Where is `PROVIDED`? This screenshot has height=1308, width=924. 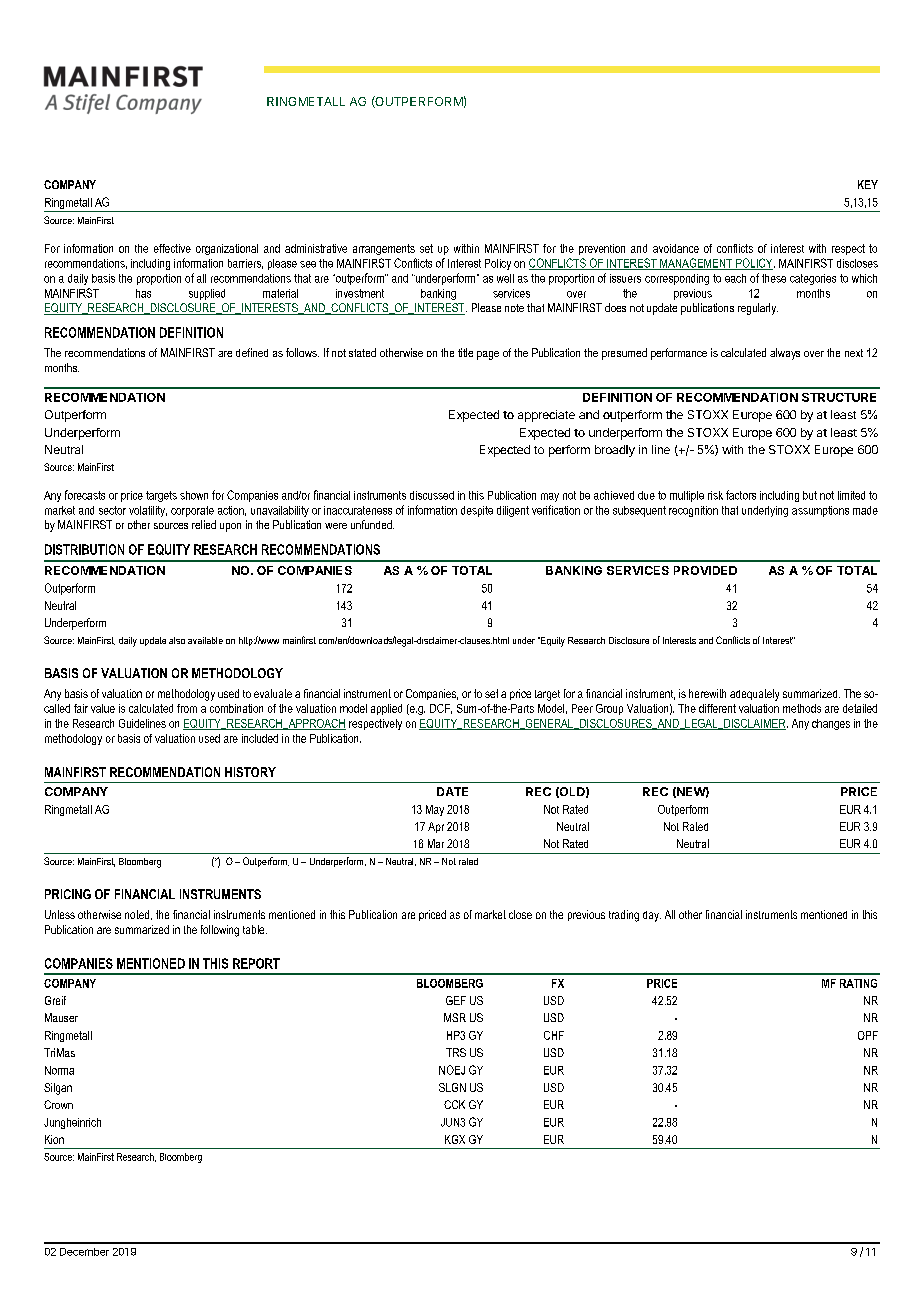 PROVIDED is located at coordinates (705, 570).
